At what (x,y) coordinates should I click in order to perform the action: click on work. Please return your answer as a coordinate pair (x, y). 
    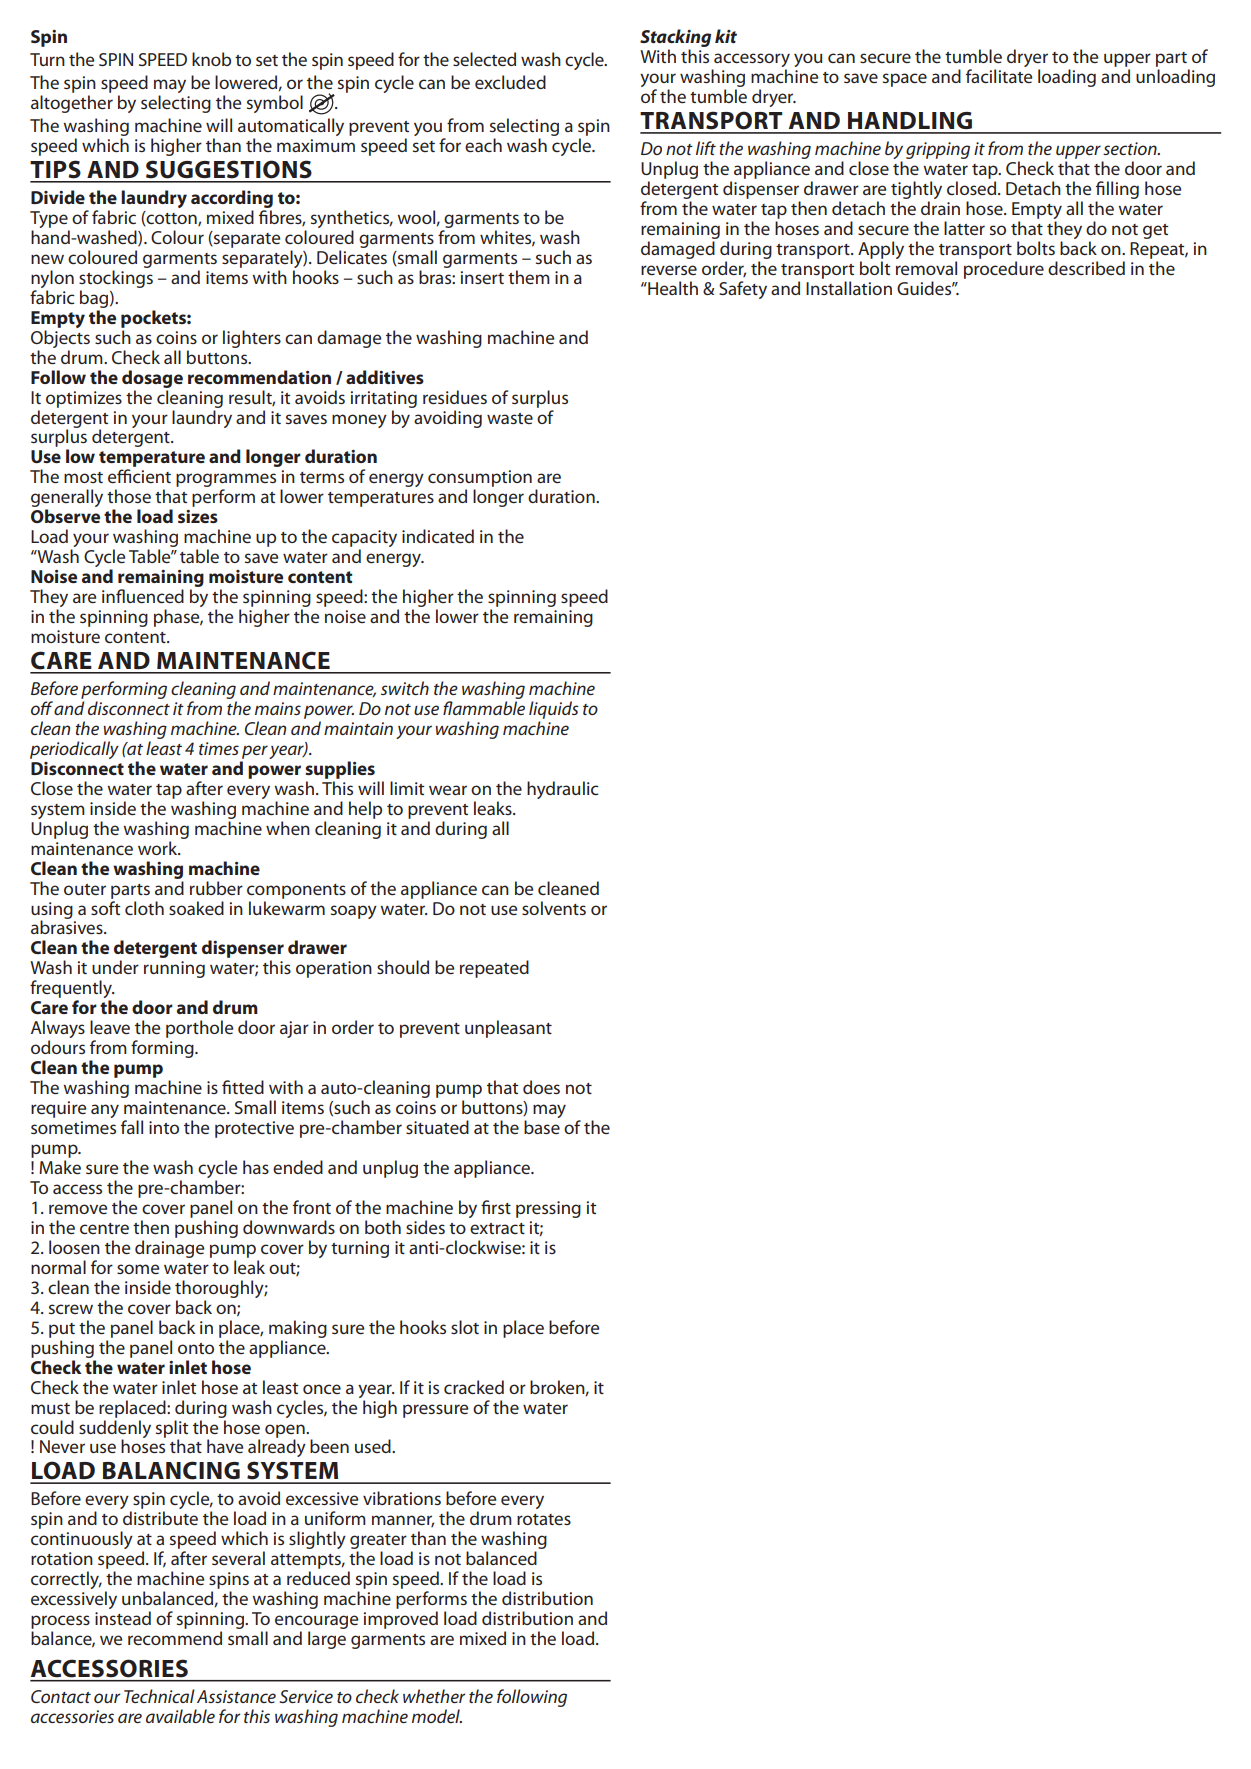
    Looking at the image, I should click on (159, 848).
